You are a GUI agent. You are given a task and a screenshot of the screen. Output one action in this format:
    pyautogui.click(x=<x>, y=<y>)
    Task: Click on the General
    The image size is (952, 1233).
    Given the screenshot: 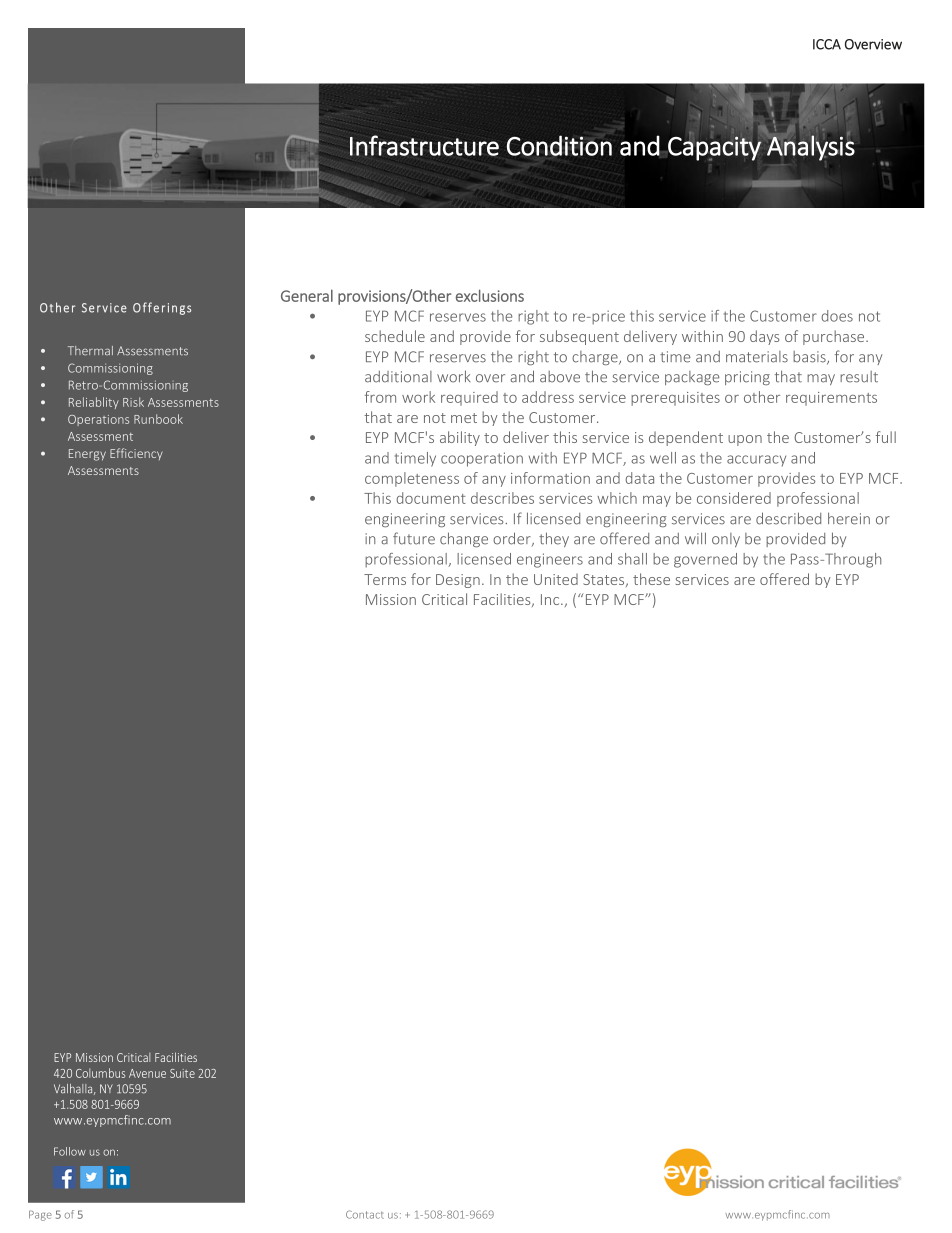 What is the action you would take?
    pyautogui.click(x=307, y=295)
